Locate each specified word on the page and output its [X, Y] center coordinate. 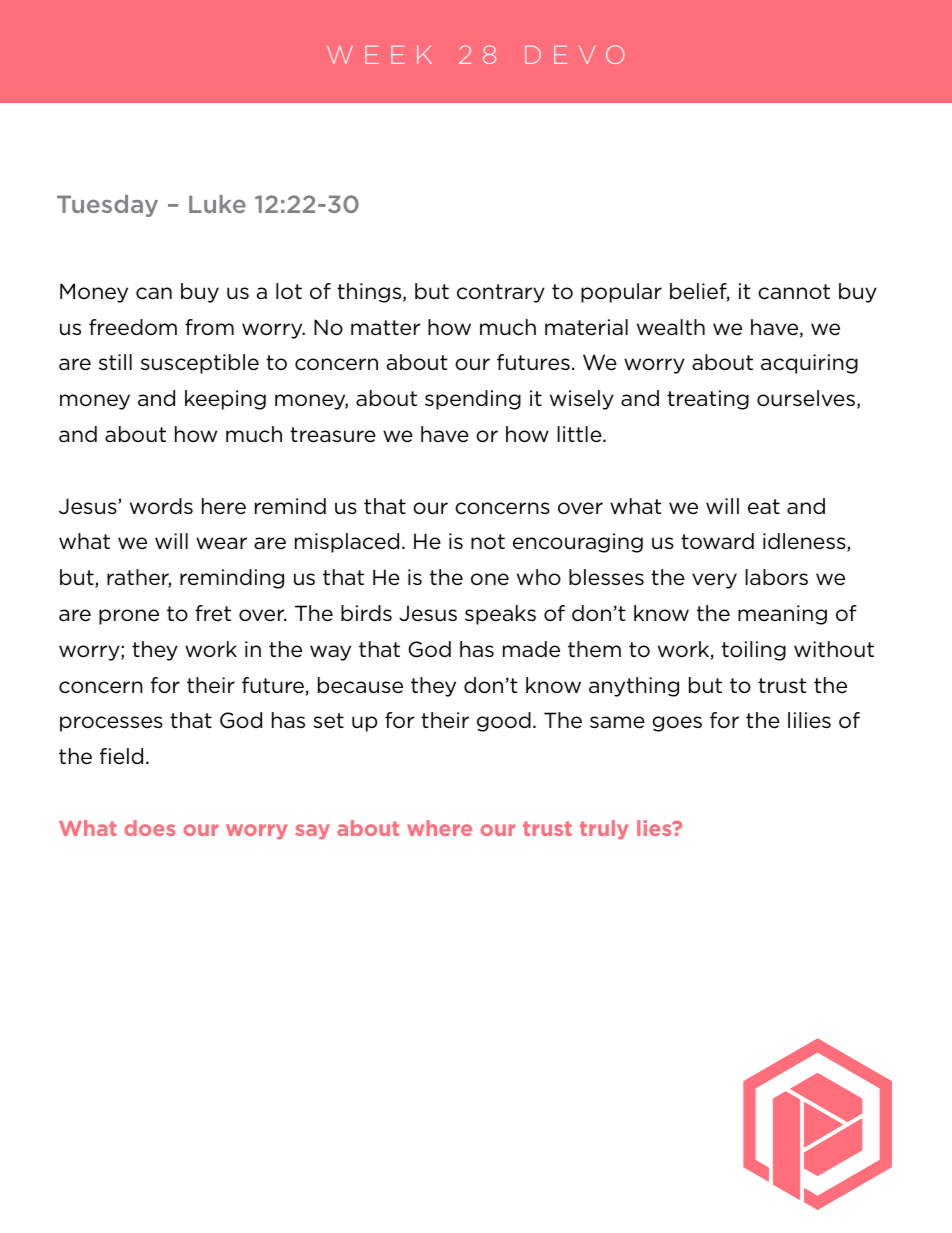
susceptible [200, 364]
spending [473, 400]
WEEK [379, 54]
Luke [217, 204]
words [161, 506]
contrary [501, 293]
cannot [794, 292]
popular [621, 293]
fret [213, 613]
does [150, 828]
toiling [754, 651]
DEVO [574, 54]
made [531, 649]
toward [717, 541]
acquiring [809, 364]
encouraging [578, 543]
